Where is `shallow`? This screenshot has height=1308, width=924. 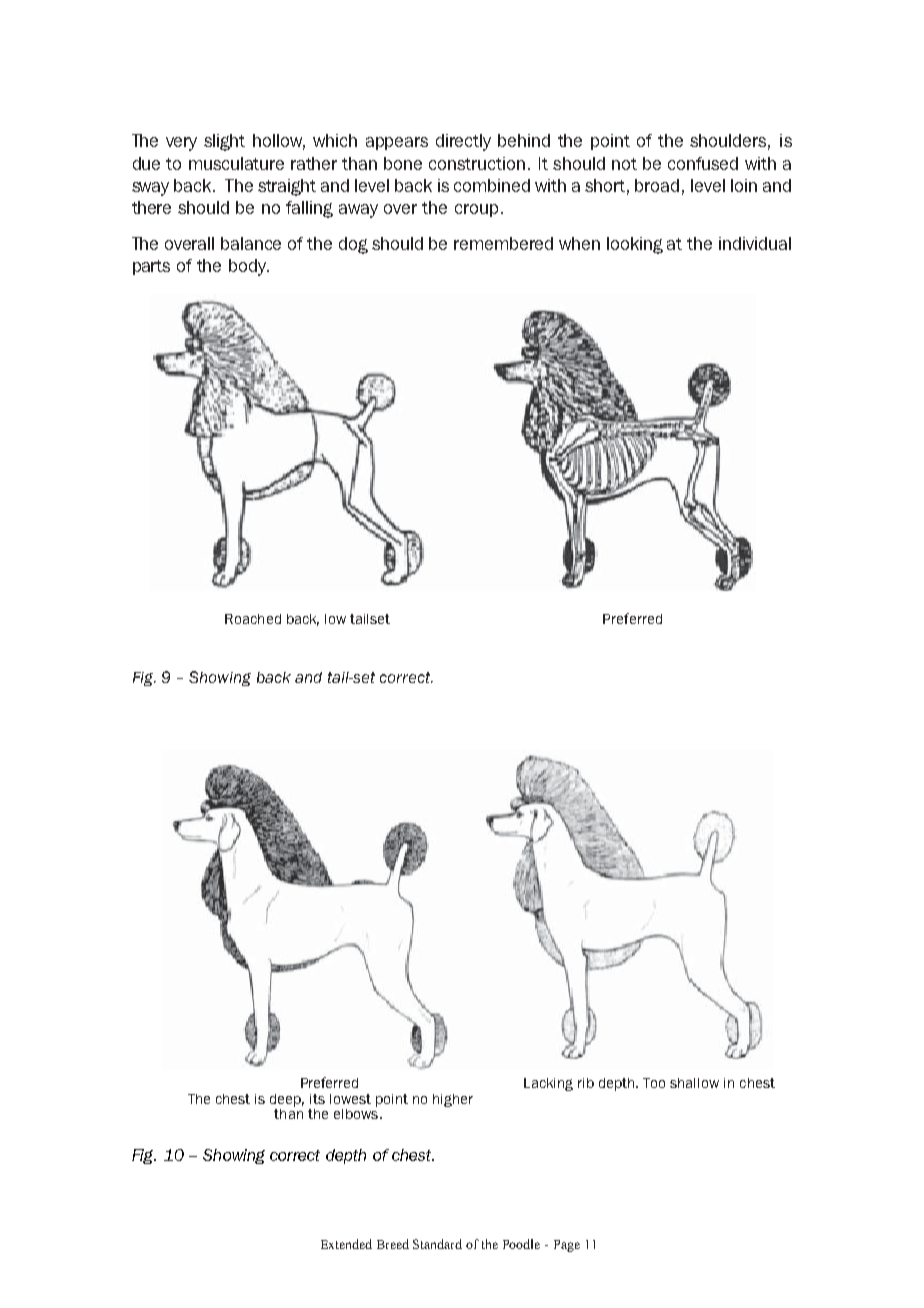 shallow is located at coordinates (694, 1083).
